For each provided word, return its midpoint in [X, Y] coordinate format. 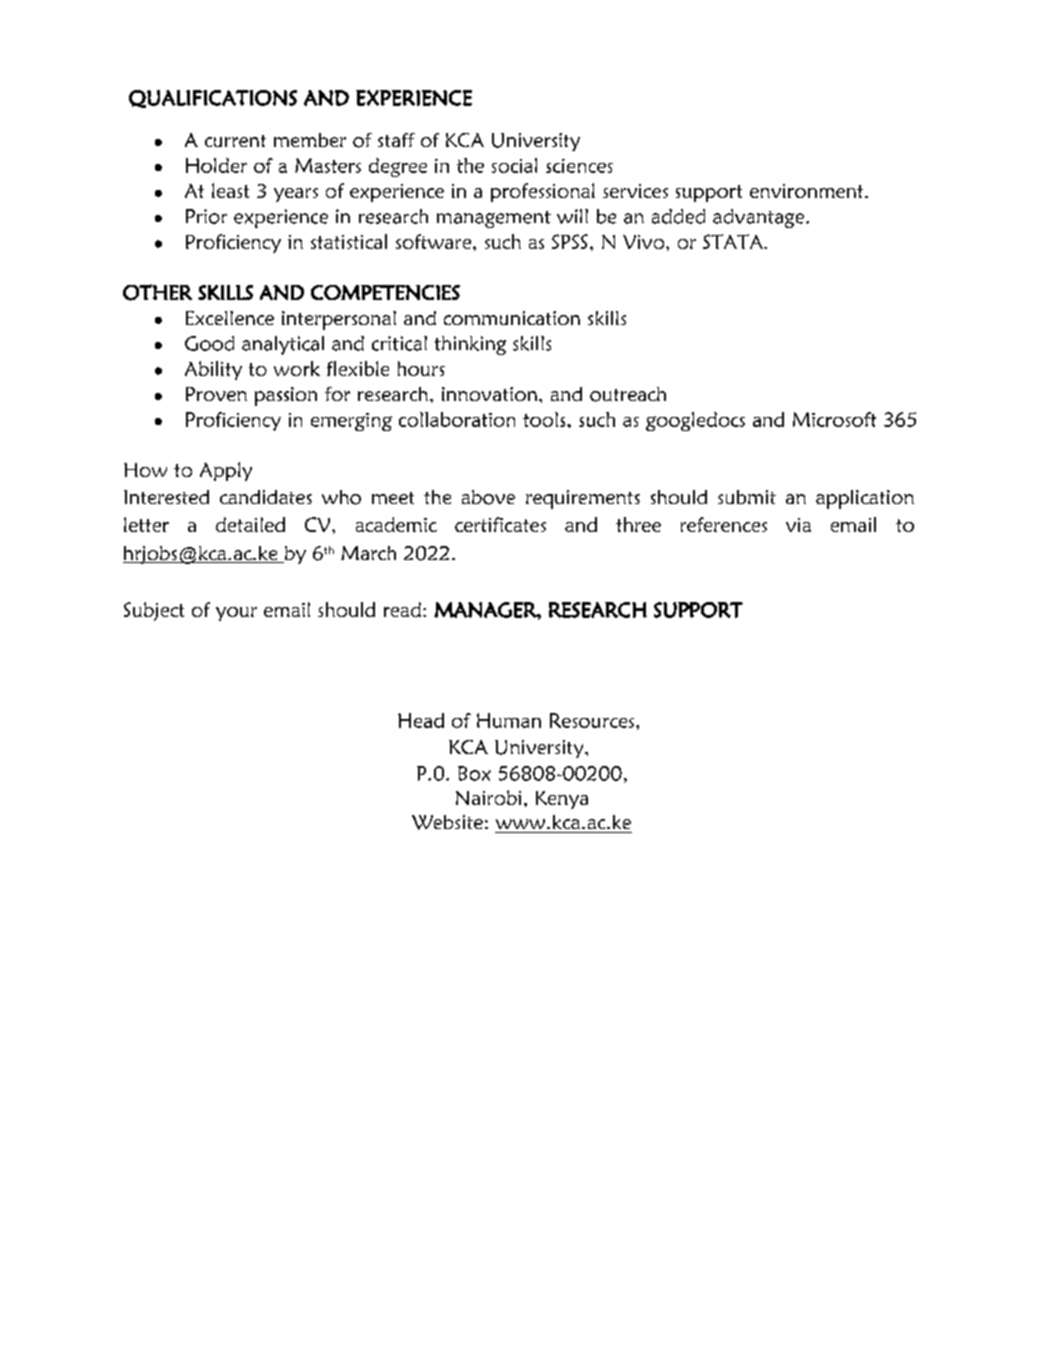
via [798, 525]
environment [808, 191]
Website [447, 822]
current [235, 141]
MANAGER [486, 610]
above [488, 497]
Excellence [230, 318]
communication [512, 318]
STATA [734, 241]
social [514, 165]
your [236, 614]
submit [747, 497]
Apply [226, 471]
